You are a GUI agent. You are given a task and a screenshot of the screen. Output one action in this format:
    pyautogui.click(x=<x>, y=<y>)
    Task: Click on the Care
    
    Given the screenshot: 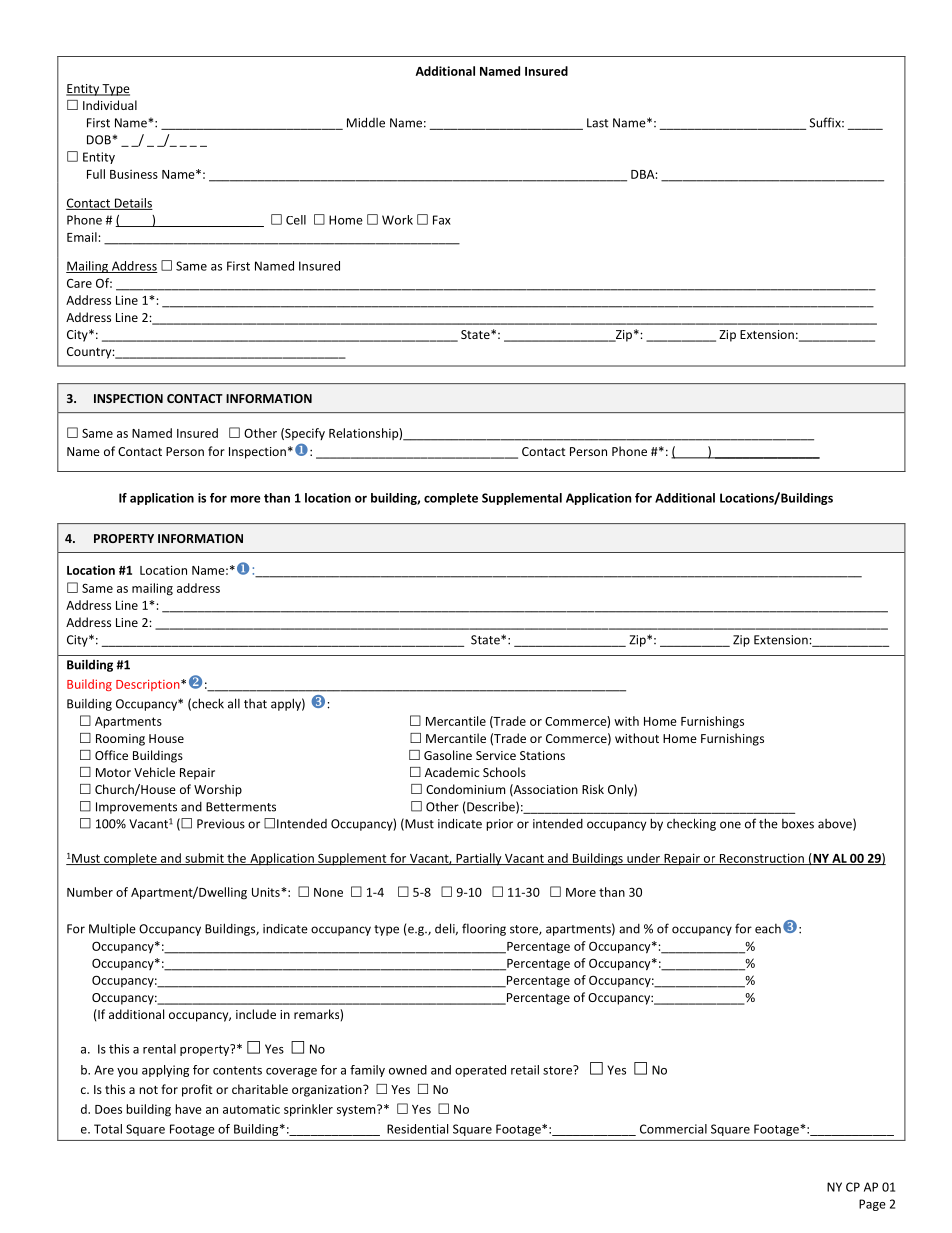 What is the action you would take?
    pyautogui.click(x=79, y=283)
